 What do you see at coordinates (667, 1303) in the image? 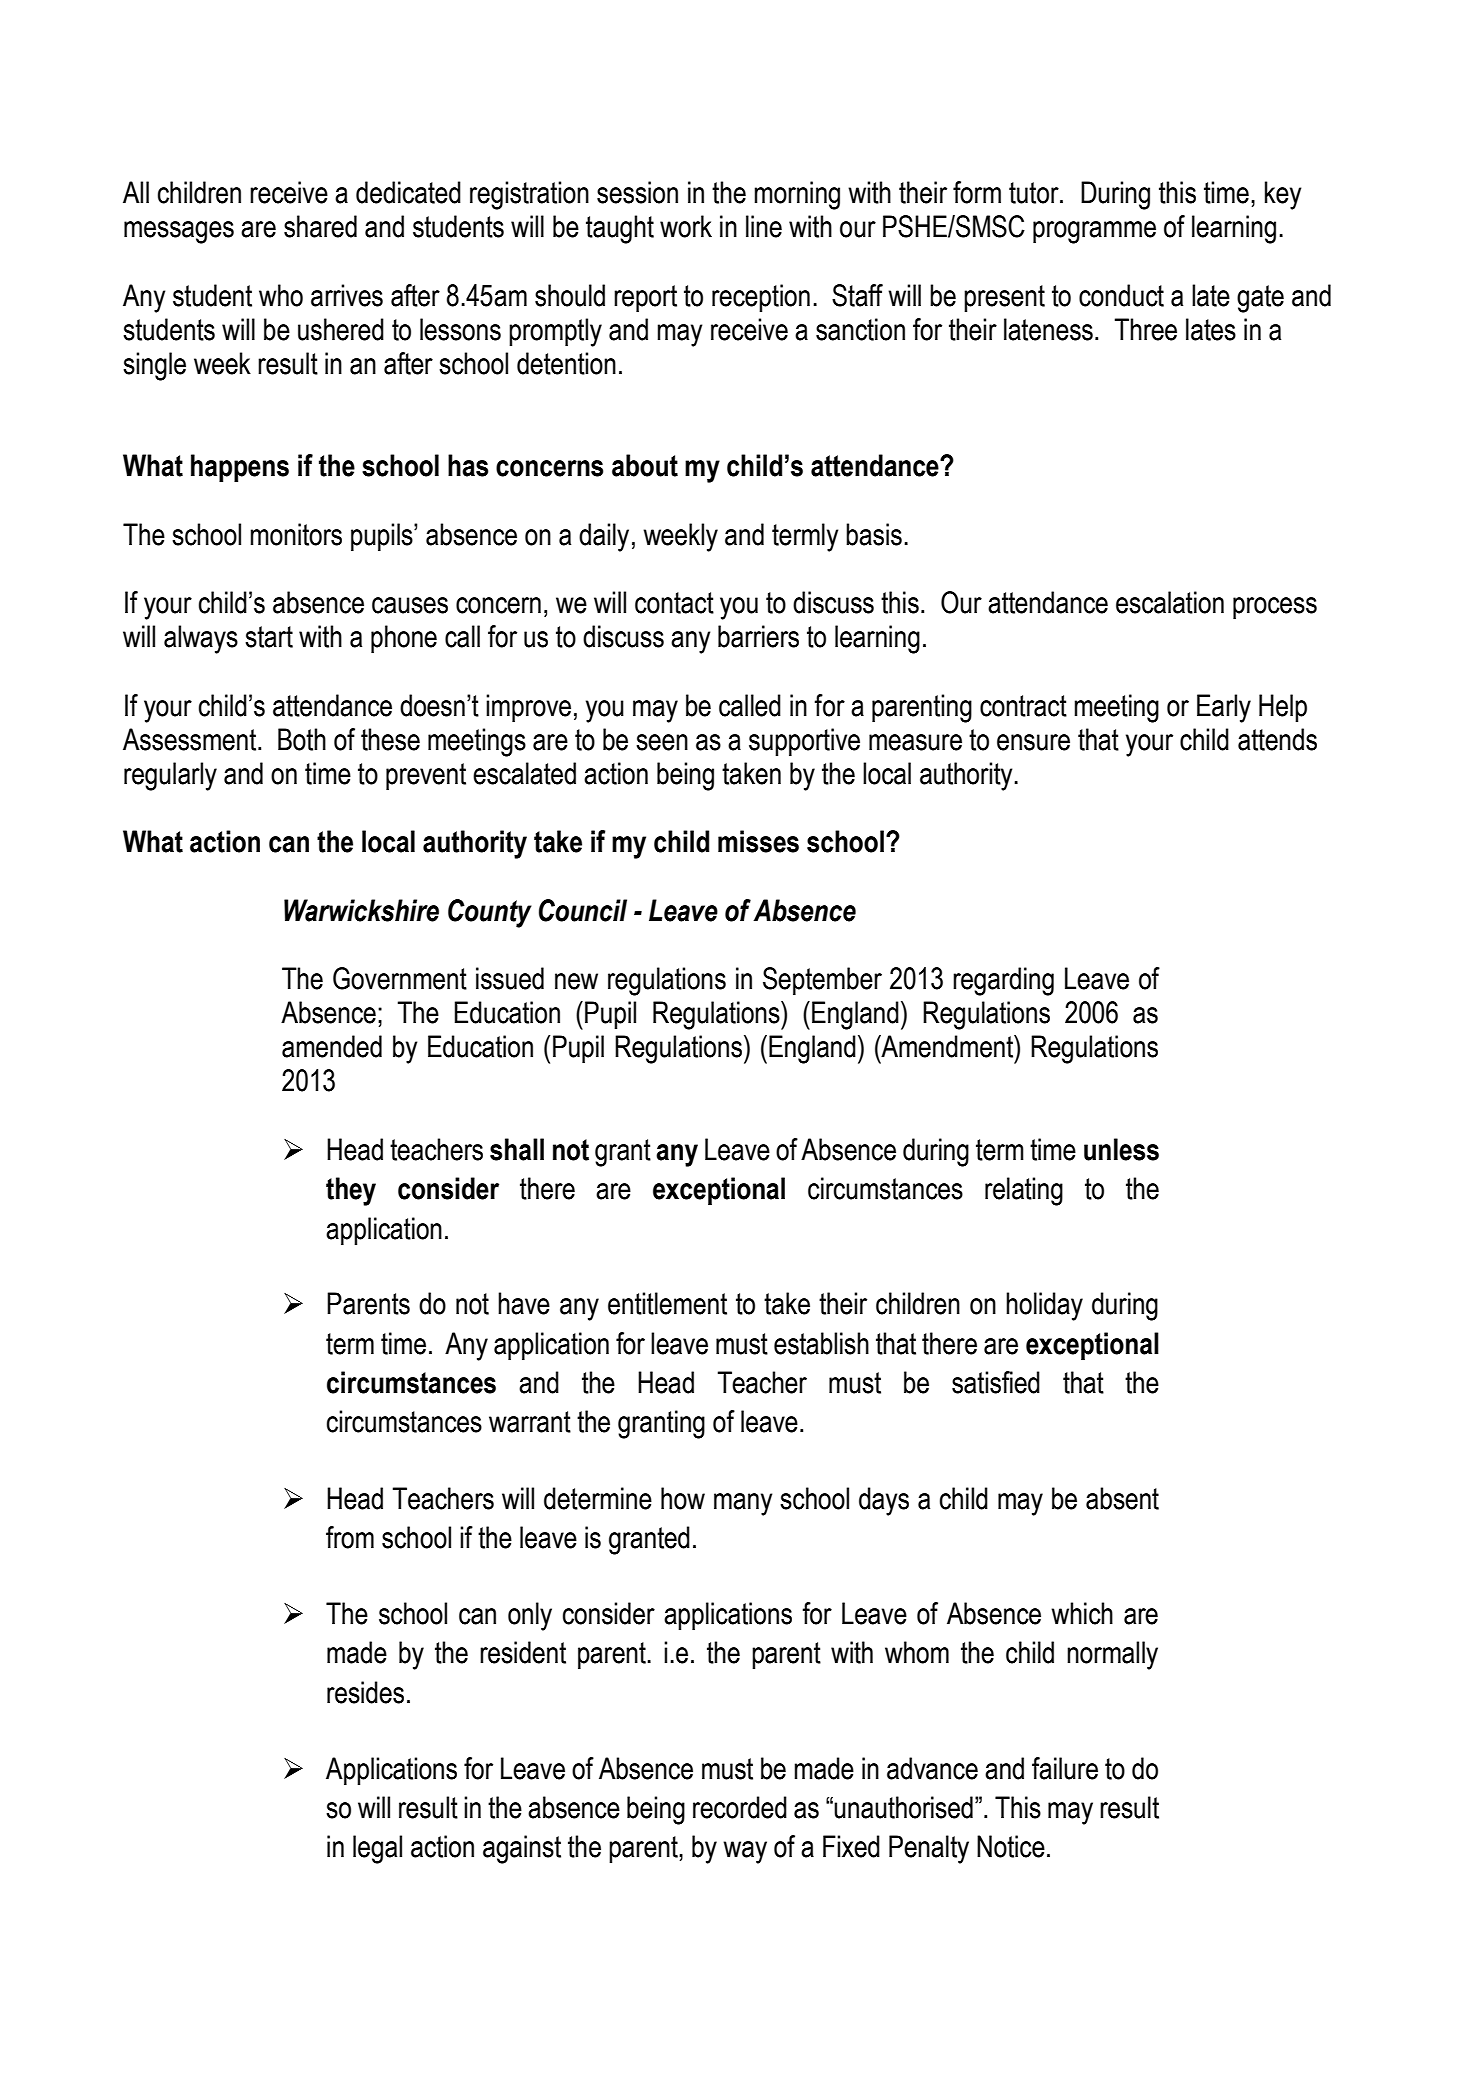
I see `entitlement` at bounding box center [667, 1303].
